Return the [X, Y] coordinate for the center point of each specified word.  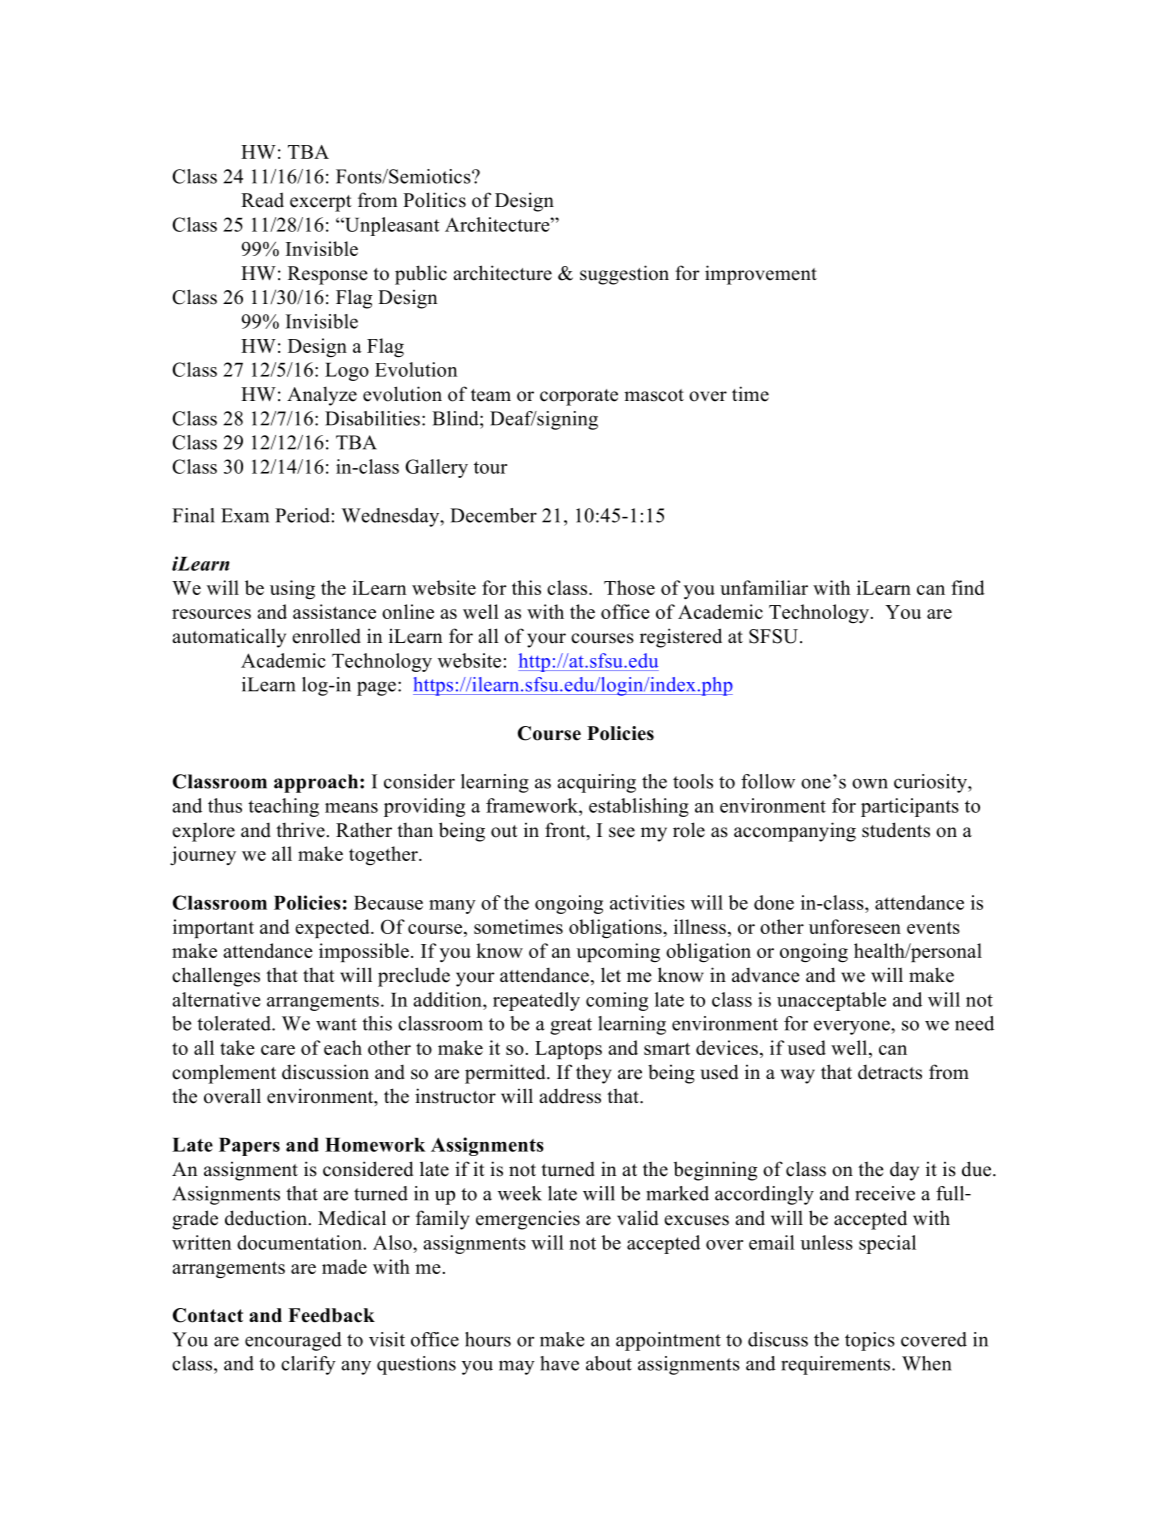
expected [333, 928]
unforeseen [855, 926]
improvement [761, 275]
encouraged [293, 1341]
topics [870, 1341]
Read [262, 200]
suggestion [624, 275]
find [968, 587]
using [292, 589]
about [609, 1363]
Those [629, 587]
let [611, 975]
